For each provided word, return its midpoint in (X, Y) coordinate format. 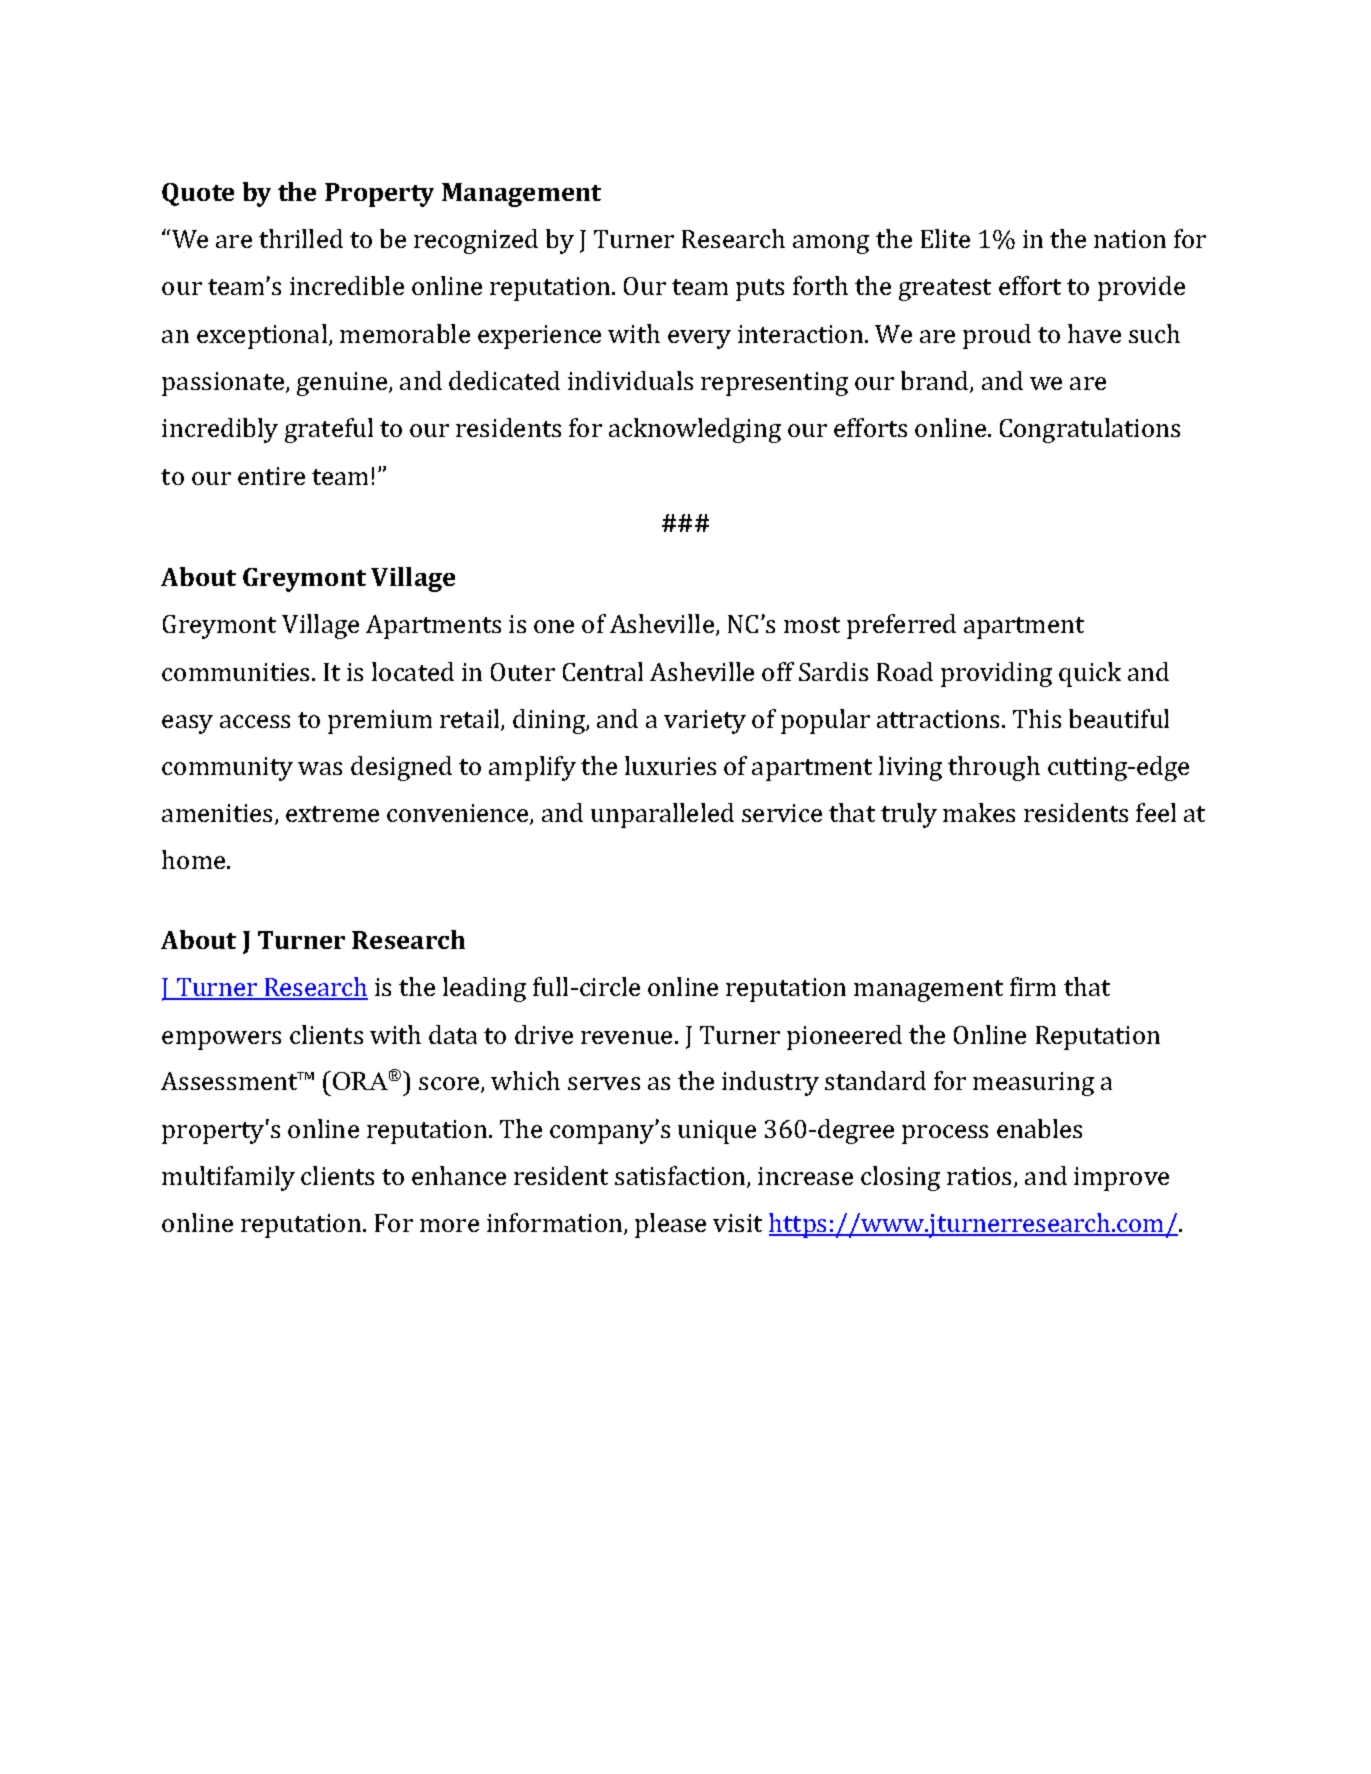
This (1037, 718)
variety (705, 722)
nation (1130, 239)
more (449, 1225)
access (255, 721)
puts (760, 290)
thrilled (301, 238)
